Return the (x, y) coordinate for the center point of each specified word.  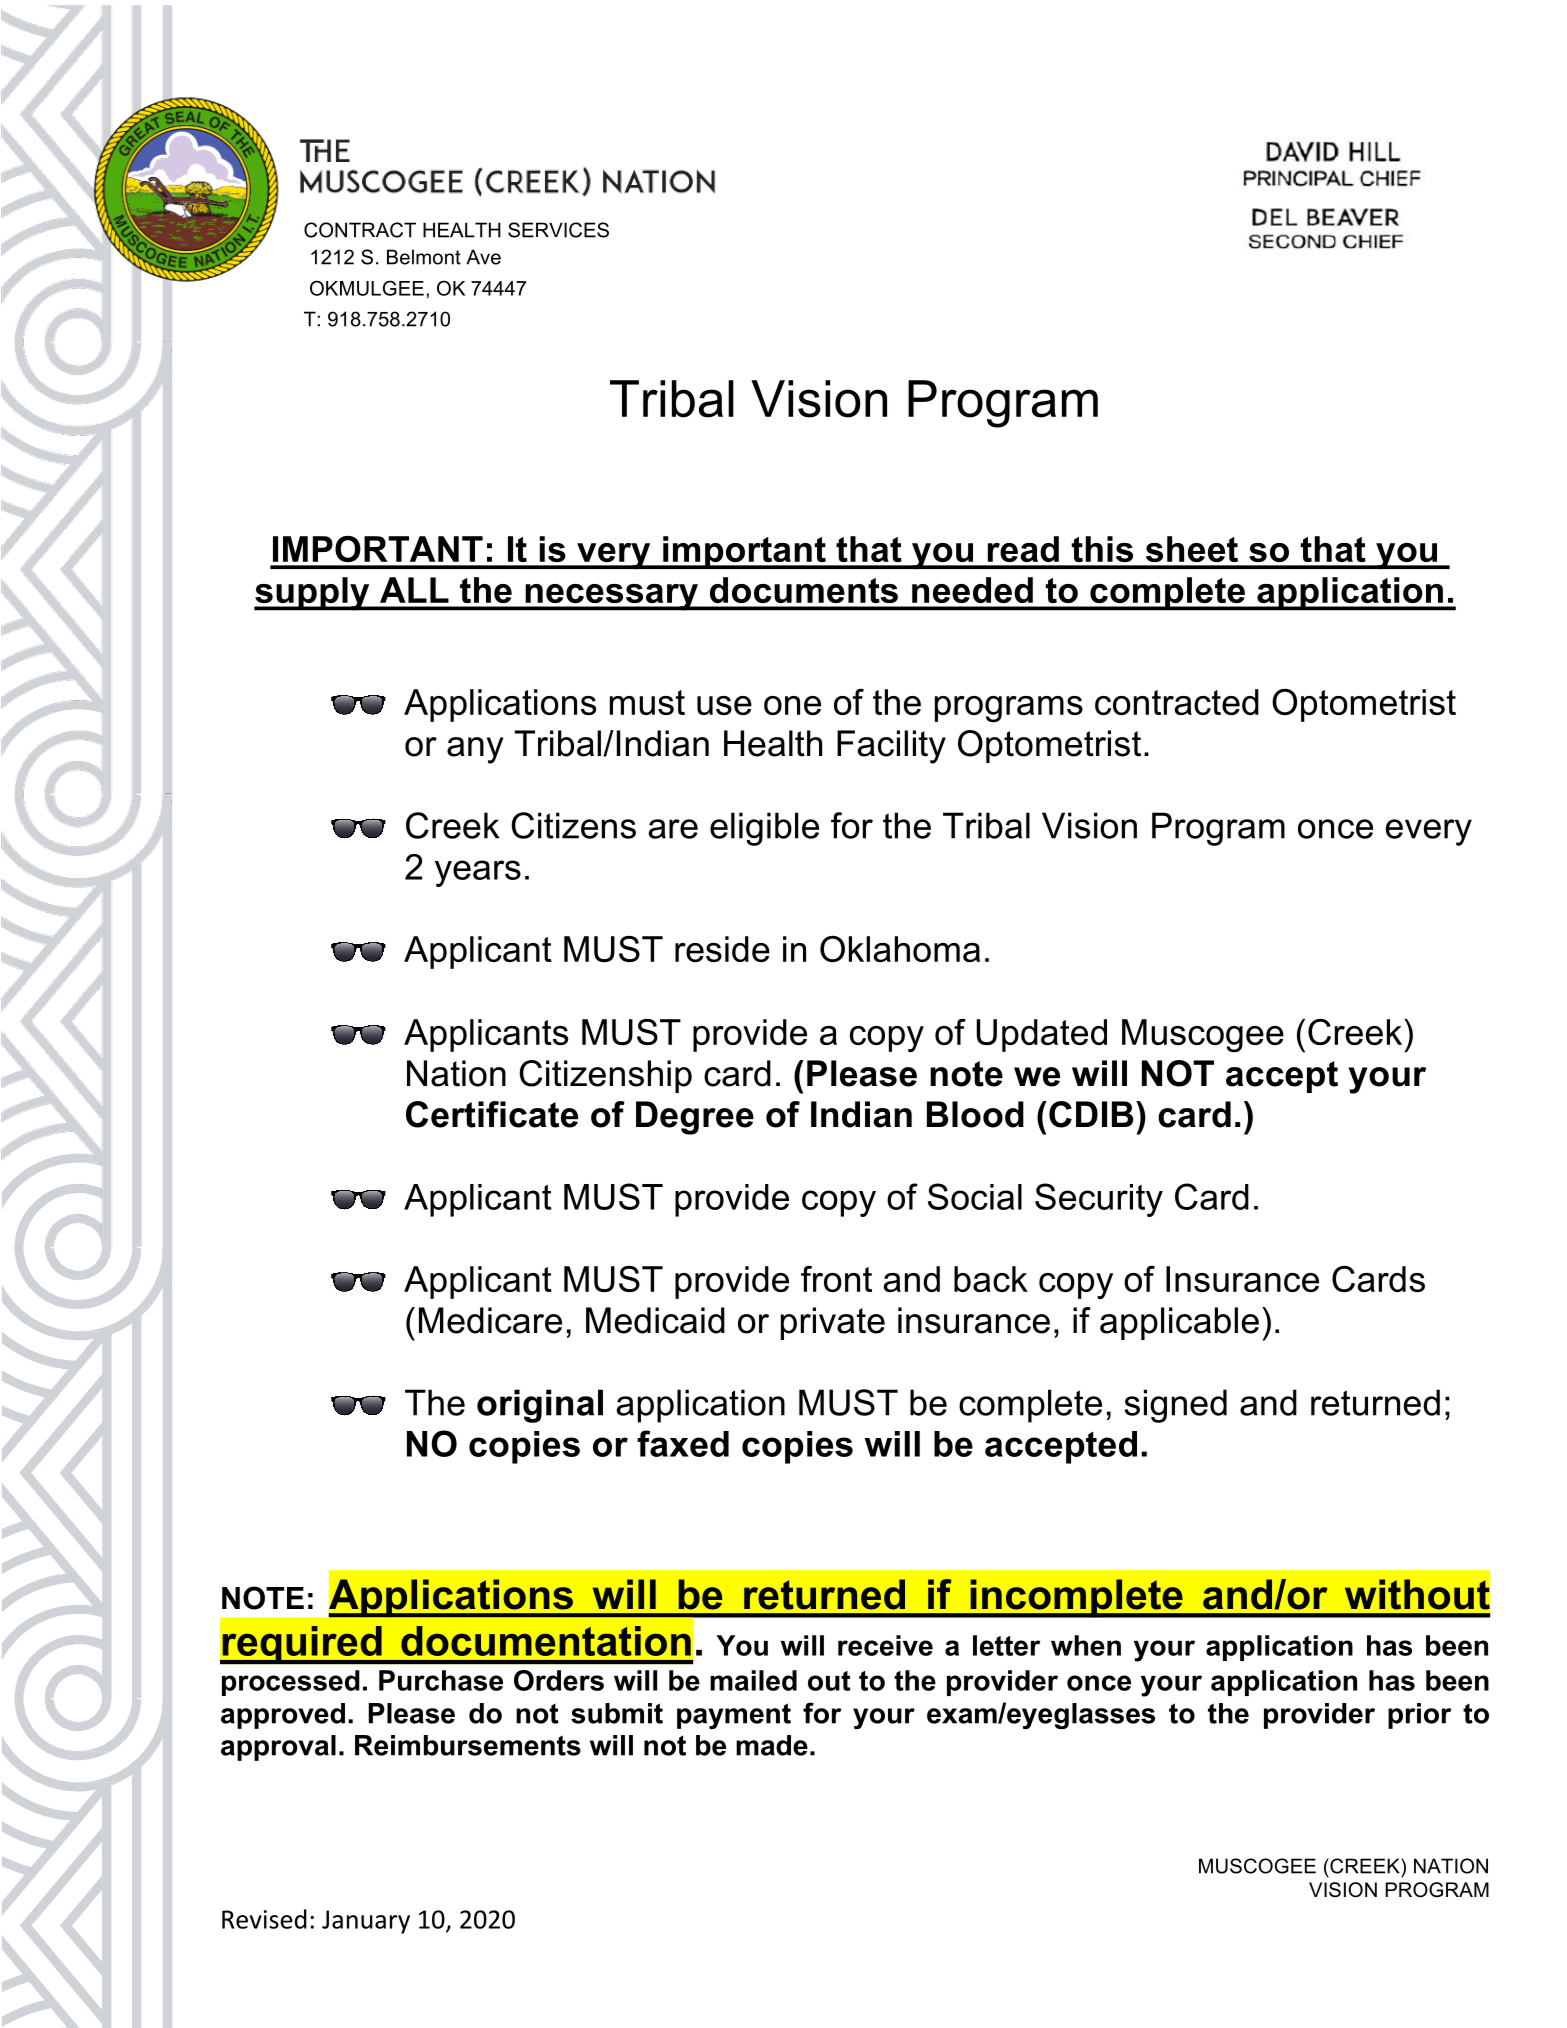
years (478, 873)
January (366, 1922)
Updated (1041, 1035)
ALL (414, 590)
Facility (891, 747)
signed (1175, 1406)
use (724, 705)
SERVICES (558, 230)
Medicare (490, 1320)
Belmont (424, 257)
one (792, 705)
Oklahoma (900, 948)
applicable (1179, 1323)
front (836, 1279)
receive (885, 1645)
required (302, 1645)
